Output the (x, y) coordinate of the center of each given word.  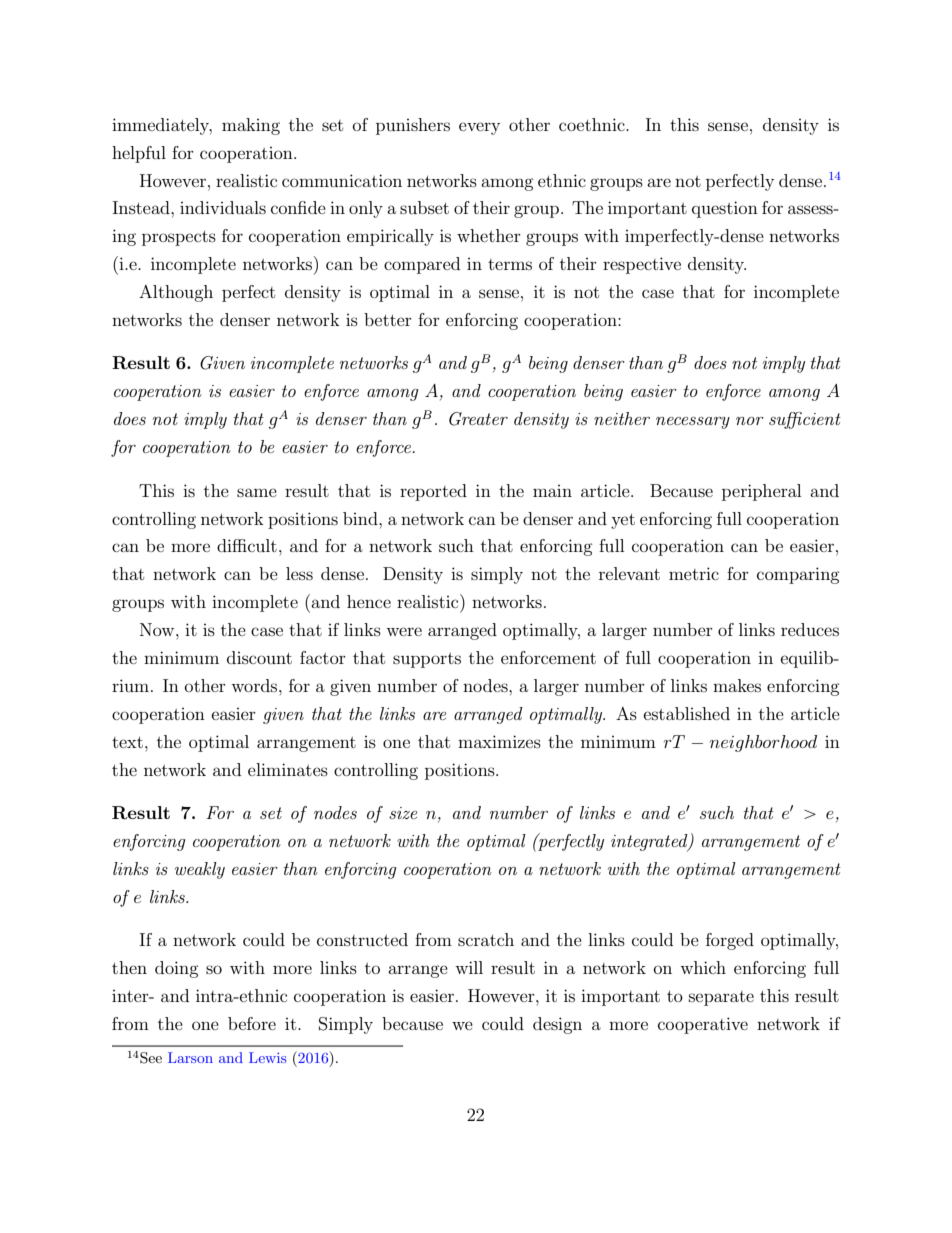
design (557, 1025)
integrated (650, 843)
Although (176, 293)
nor (750, 421)
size (403, 813)
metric (694, 573)
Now (158, 629)
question (725, 209)
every (479, 128)
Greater (478, 419)
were (404, 631)
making (251, 126)
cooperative (703, 1025)
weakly (200, 870)
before (252, 1023)
